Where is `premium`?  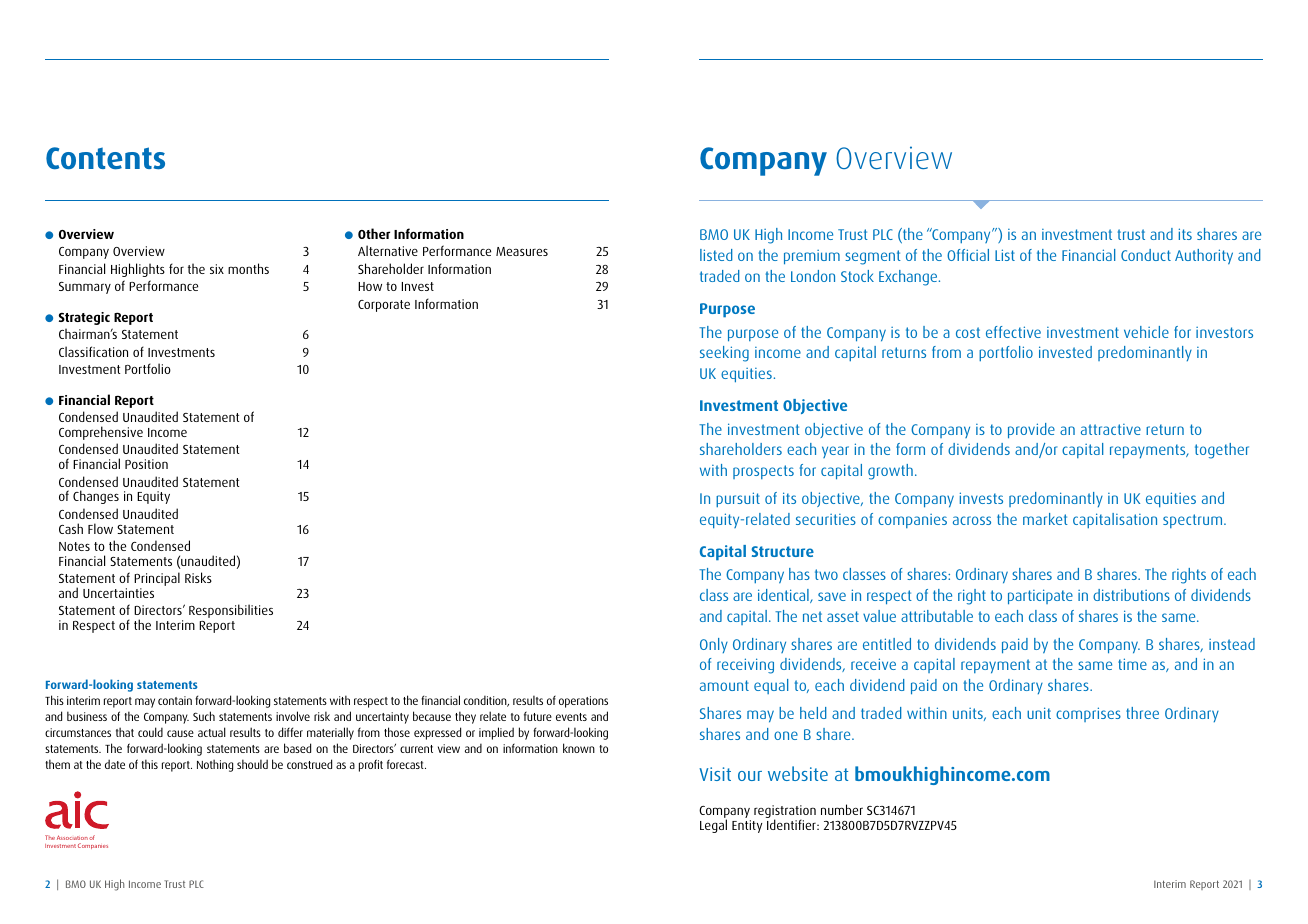
premium is located at coordinates (812, 257).
